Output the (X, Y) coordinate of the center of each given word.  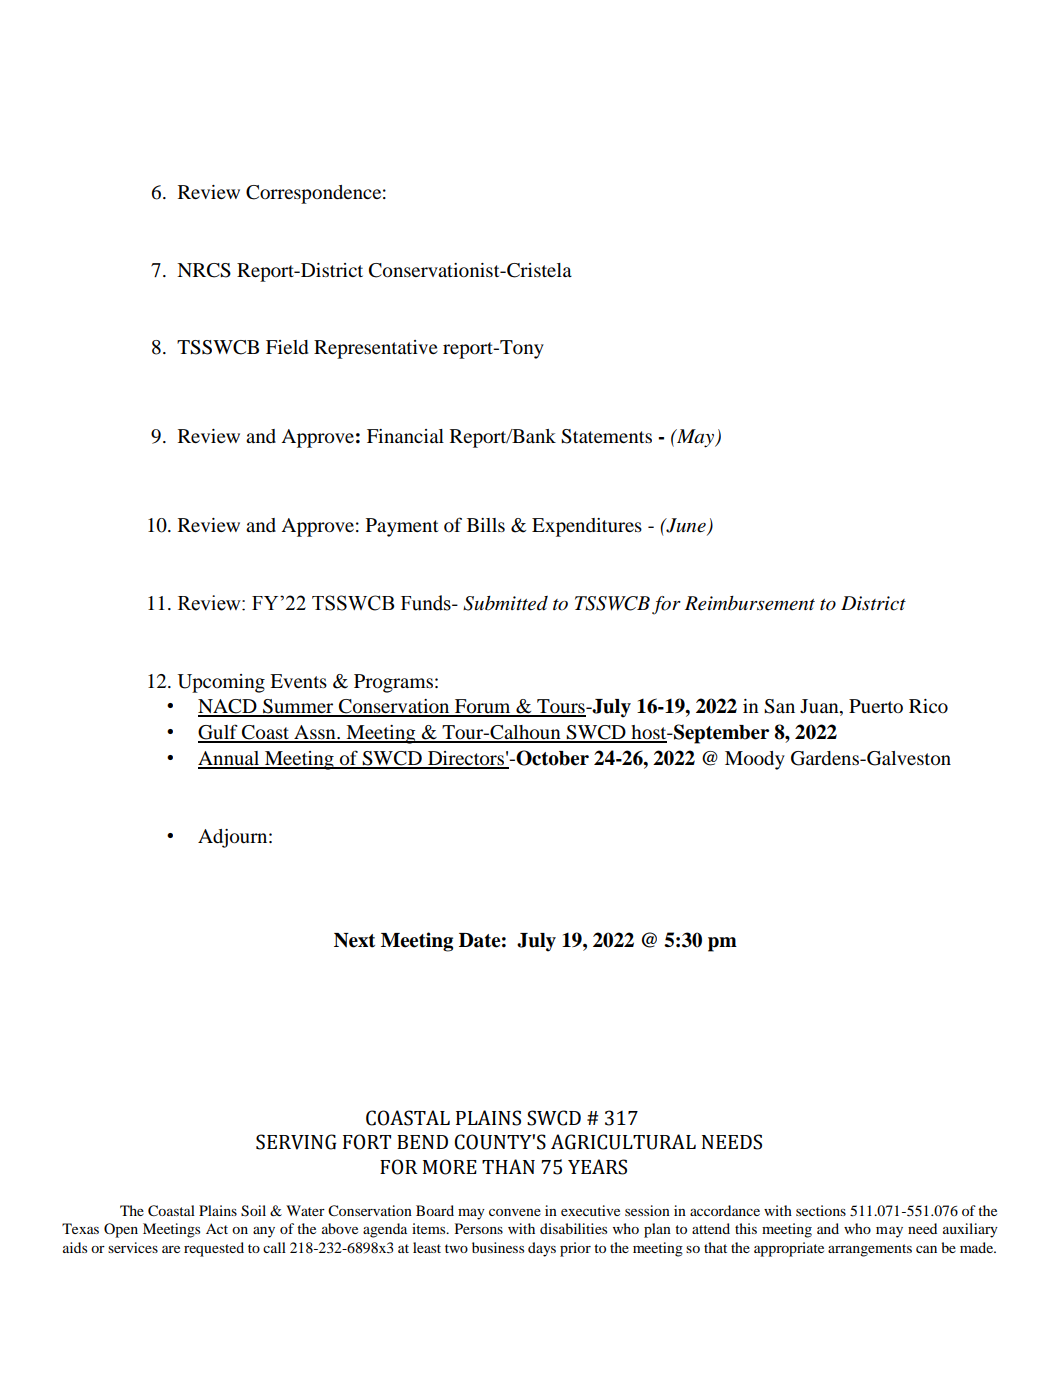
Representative (376, 349)
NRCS (204, 270)
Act (217, 1228)
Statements (606, 436)
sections (821, 1210)
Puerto (876, 706)
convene (515, 1212)
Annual (230, 759)
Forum (483, 707)
